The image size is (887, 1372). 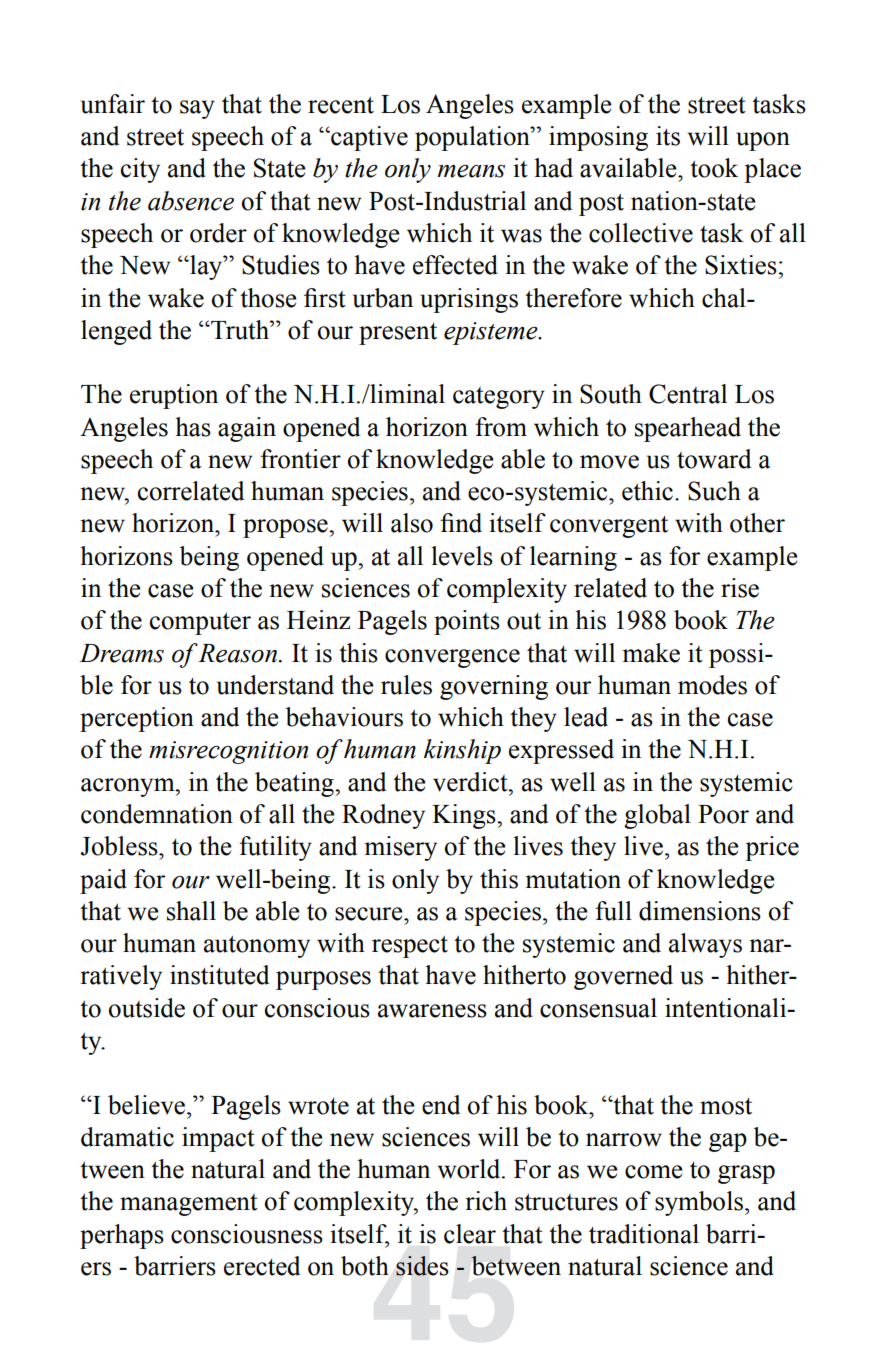 I want to click on has, so click(x=193, y=427).
